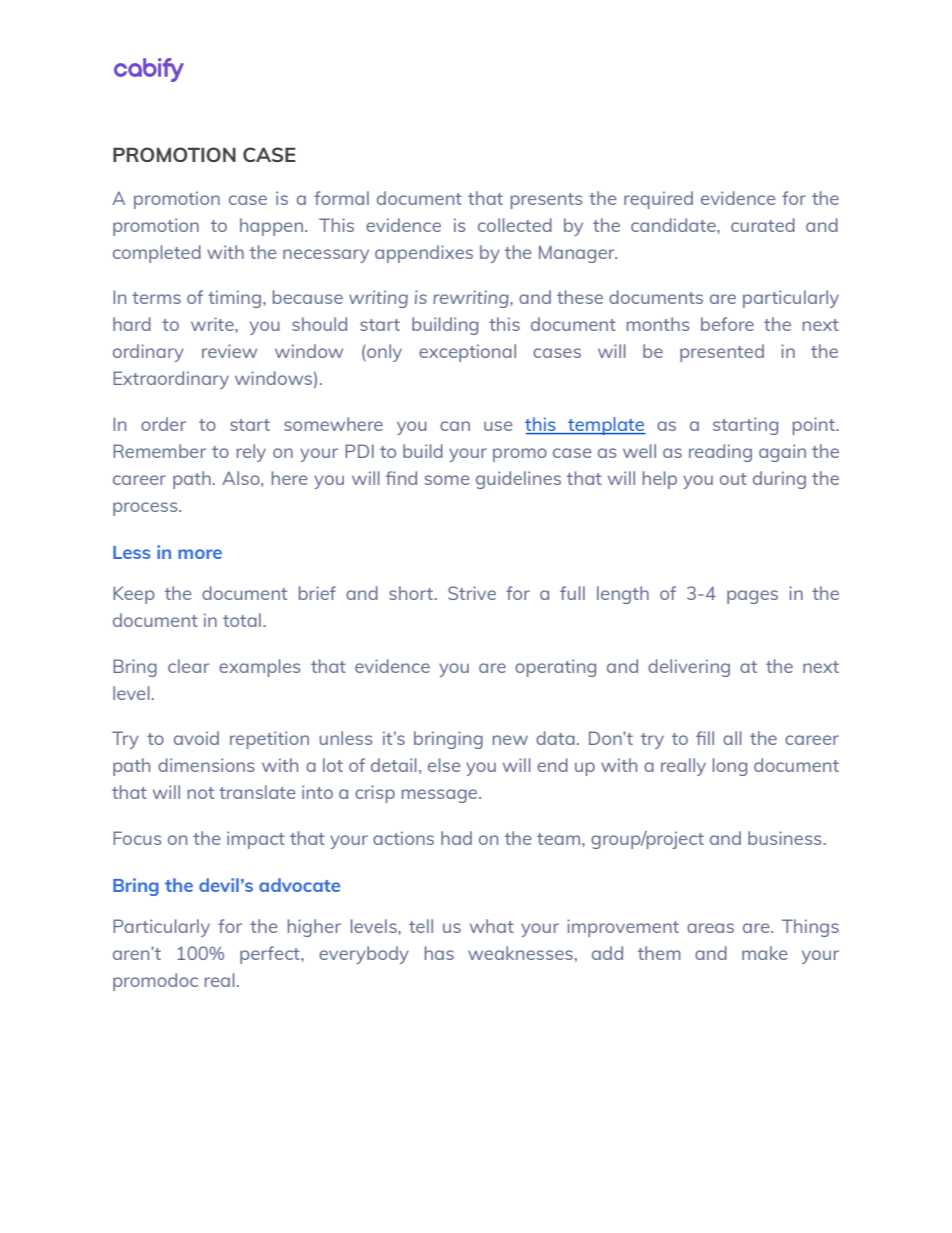 The width and height of the page is (952, 1233). I want to click on rely, so click(251, 453).
